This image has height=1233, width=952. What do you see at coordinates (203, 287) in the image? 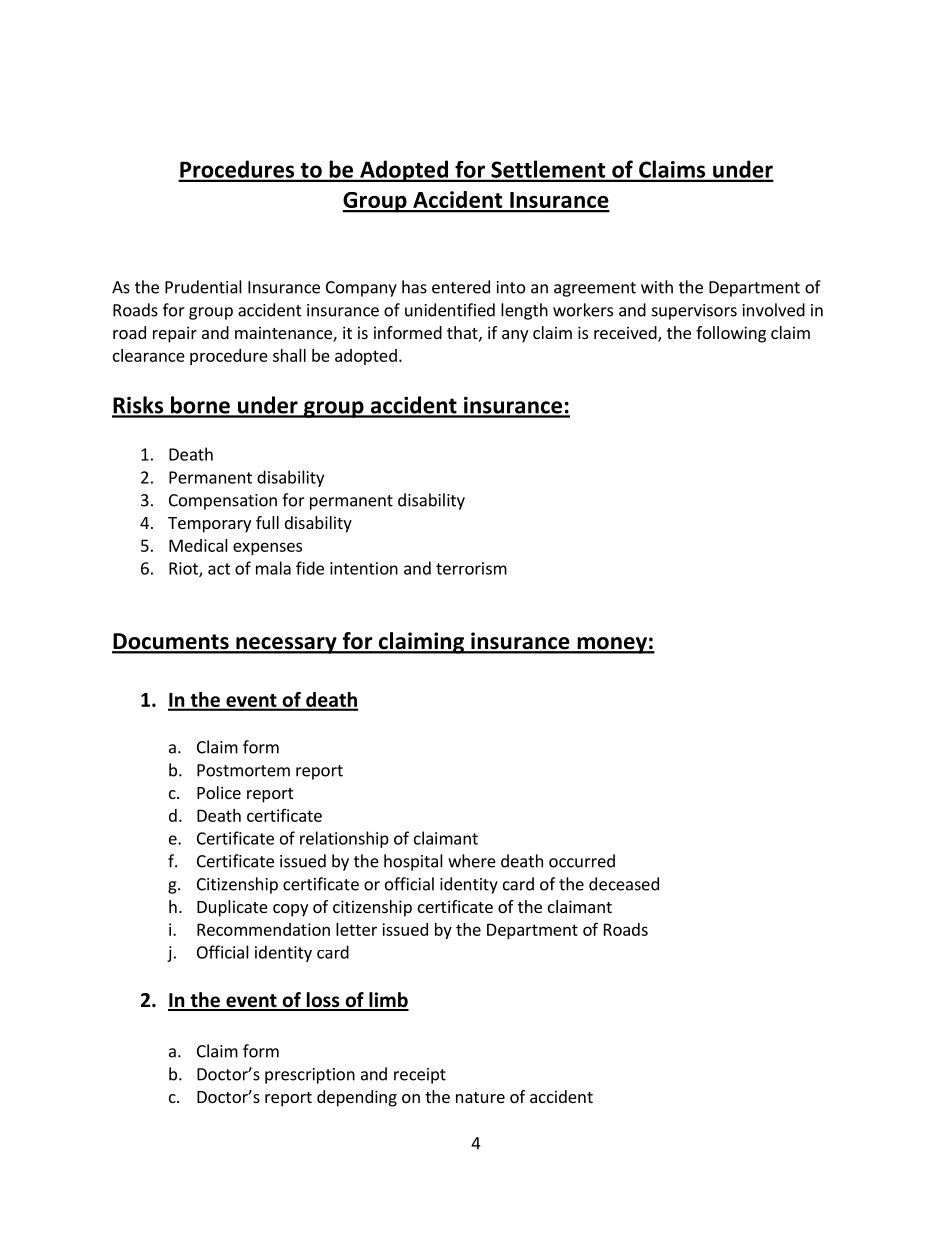
I see `Prudential` at bounding box center [203, 287].
